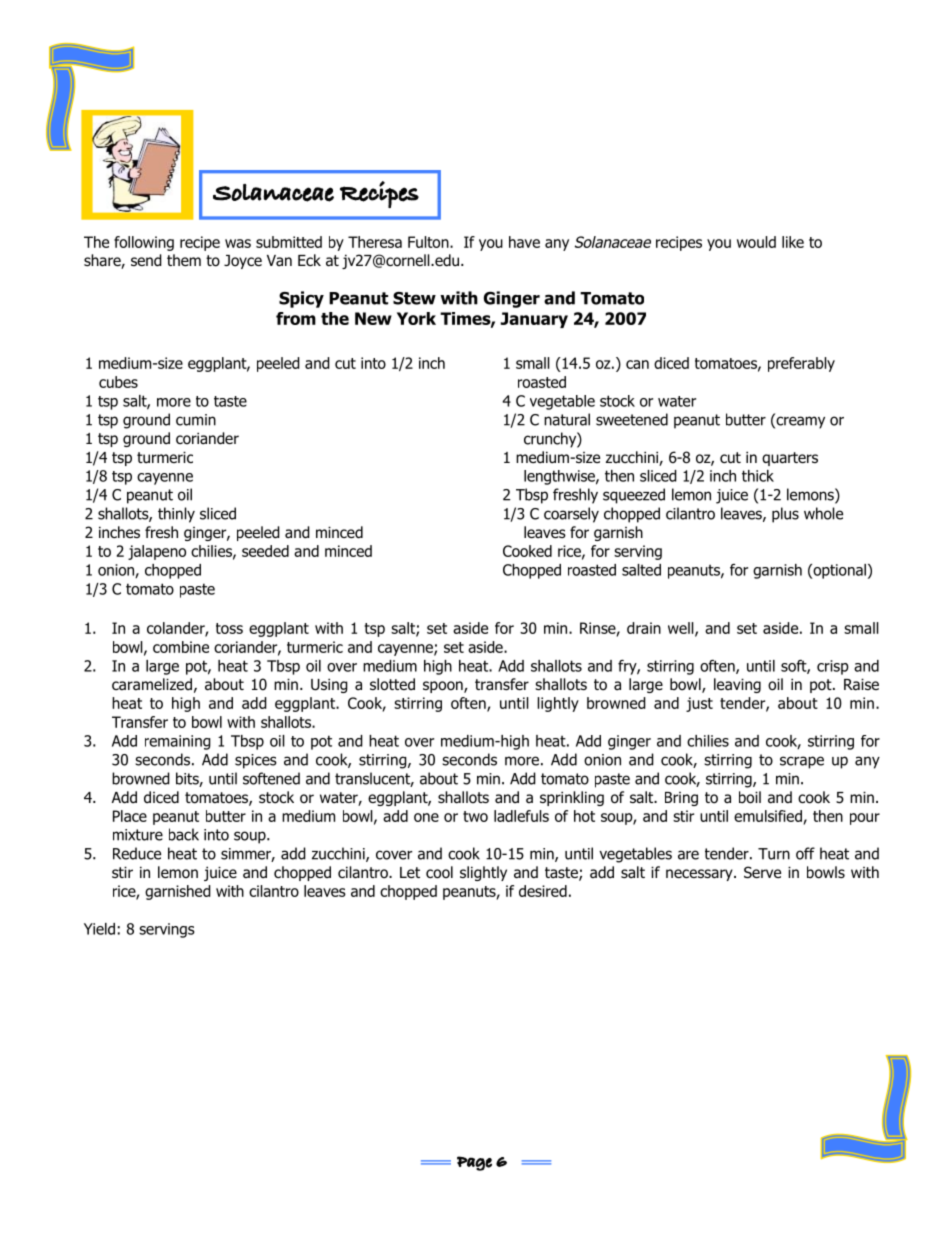 The width and height of the screenshot is (952, 1233). What do you see at coordinates (524, 242) in the screenshot?
I see `have` at bounding box center [524, 242].
